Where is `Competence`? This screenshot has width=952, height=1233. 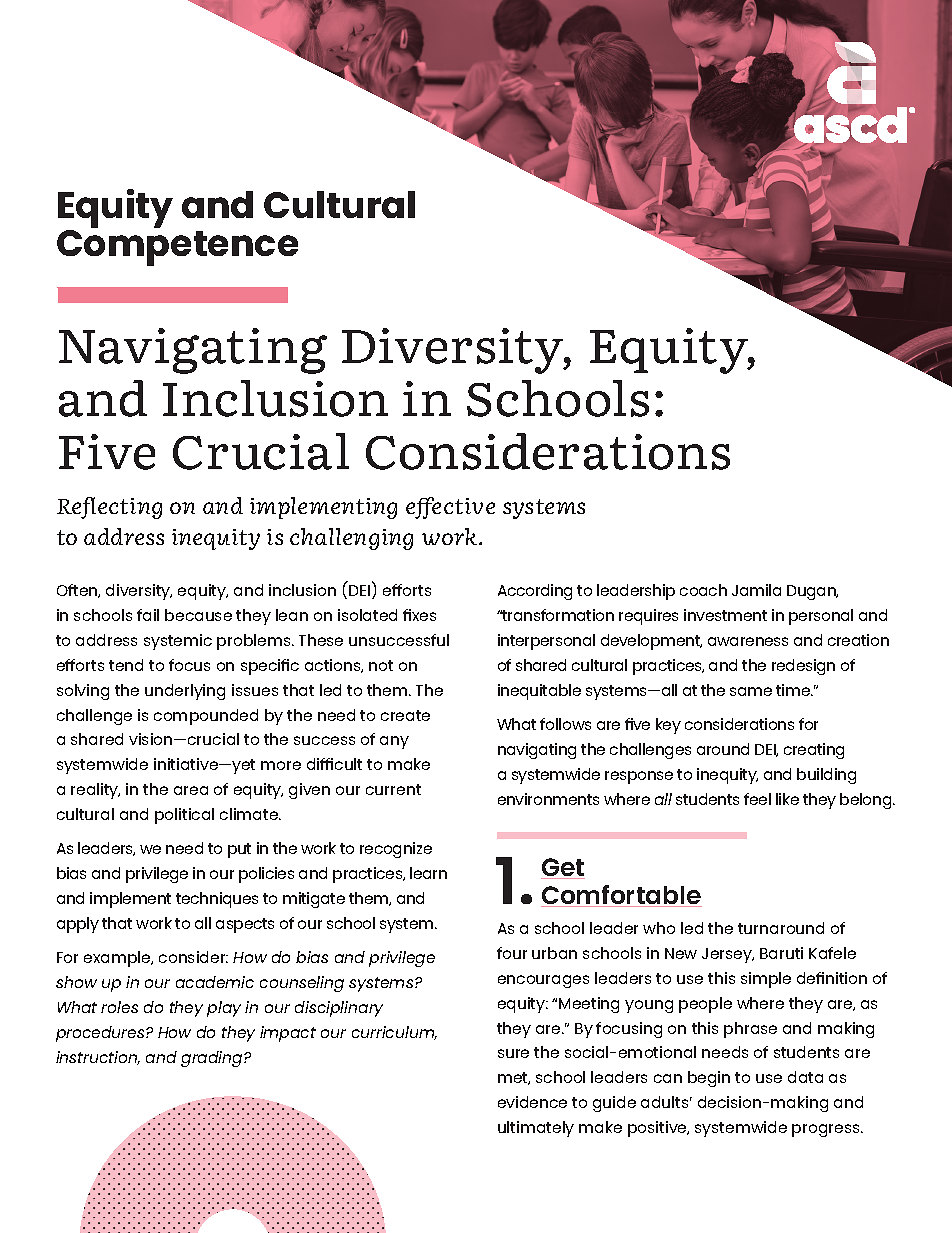
Competence is located at coordinates (177, 248).
